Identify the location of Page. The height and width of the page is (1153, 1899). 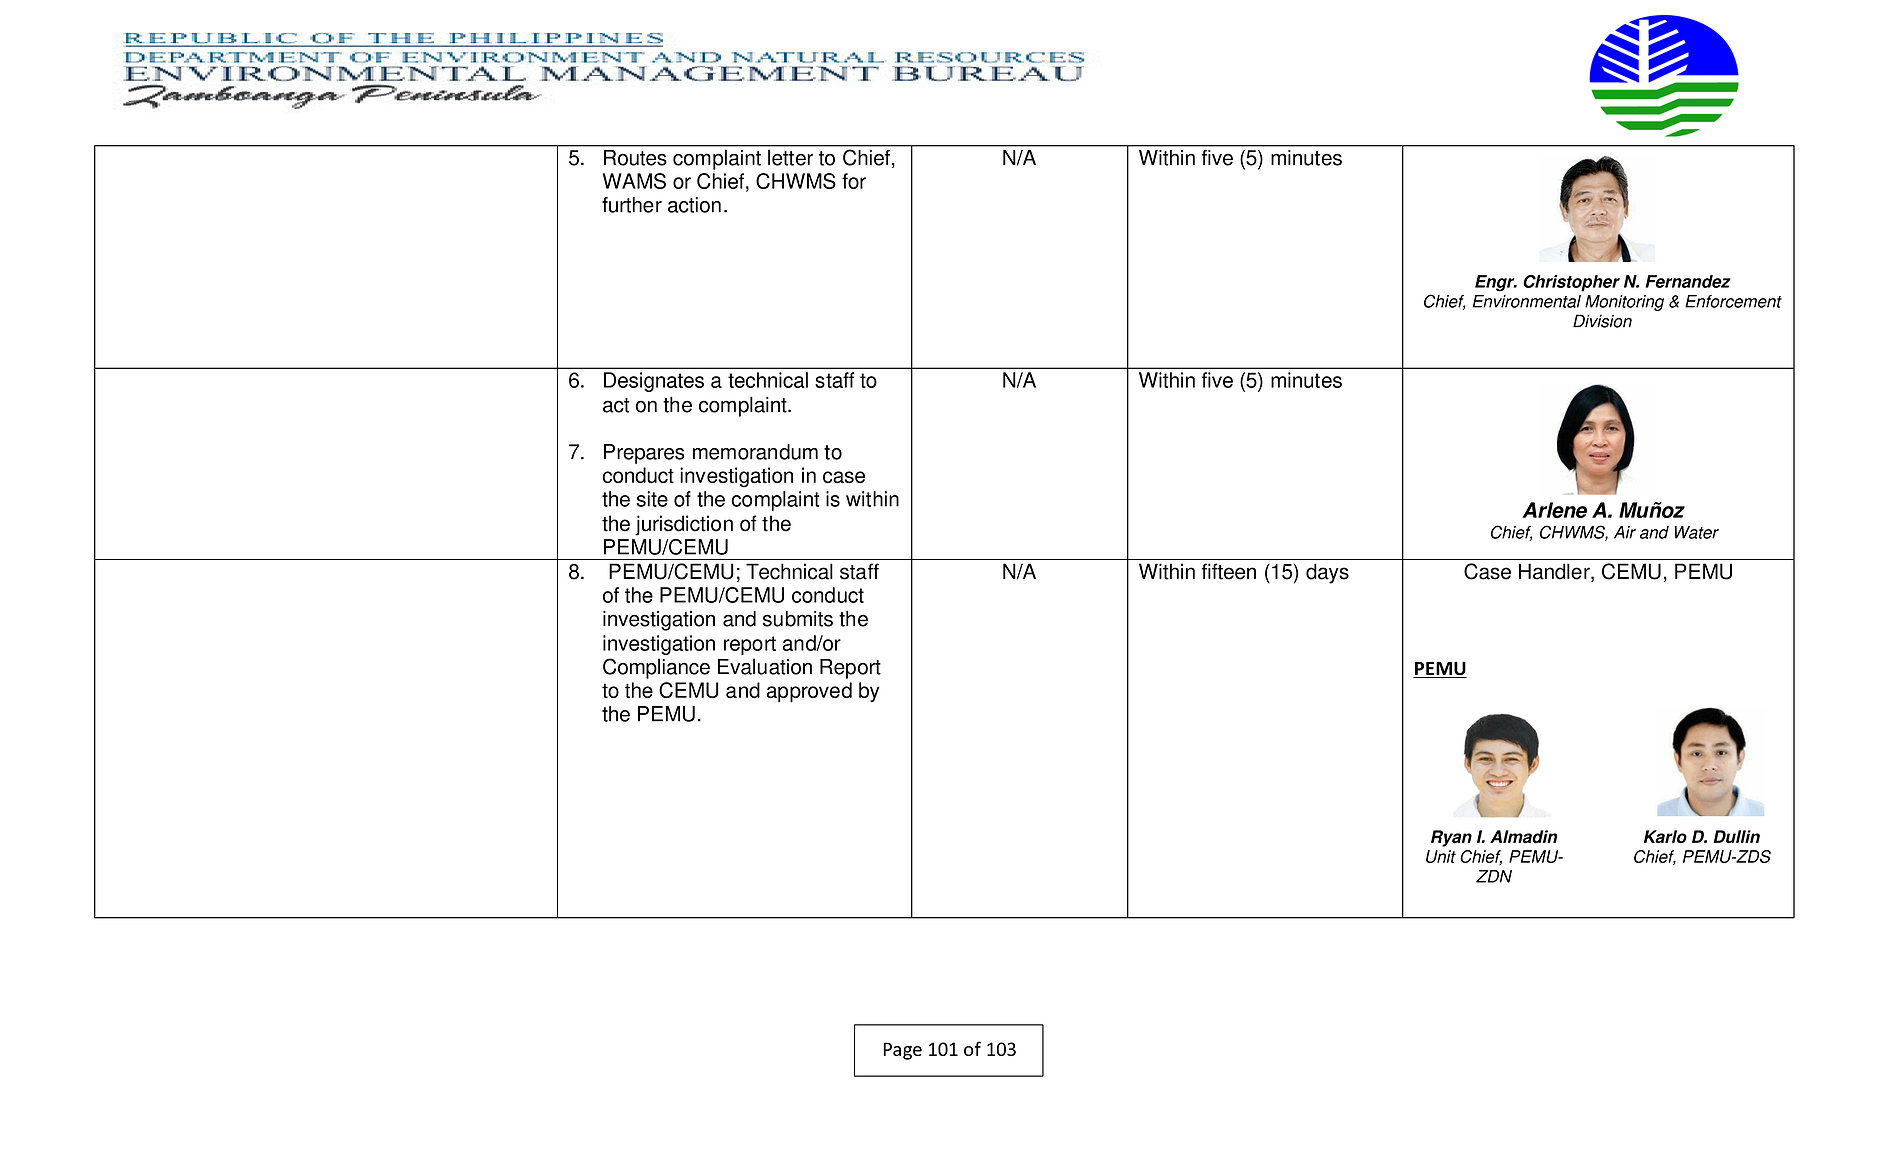
(903, 1051).
